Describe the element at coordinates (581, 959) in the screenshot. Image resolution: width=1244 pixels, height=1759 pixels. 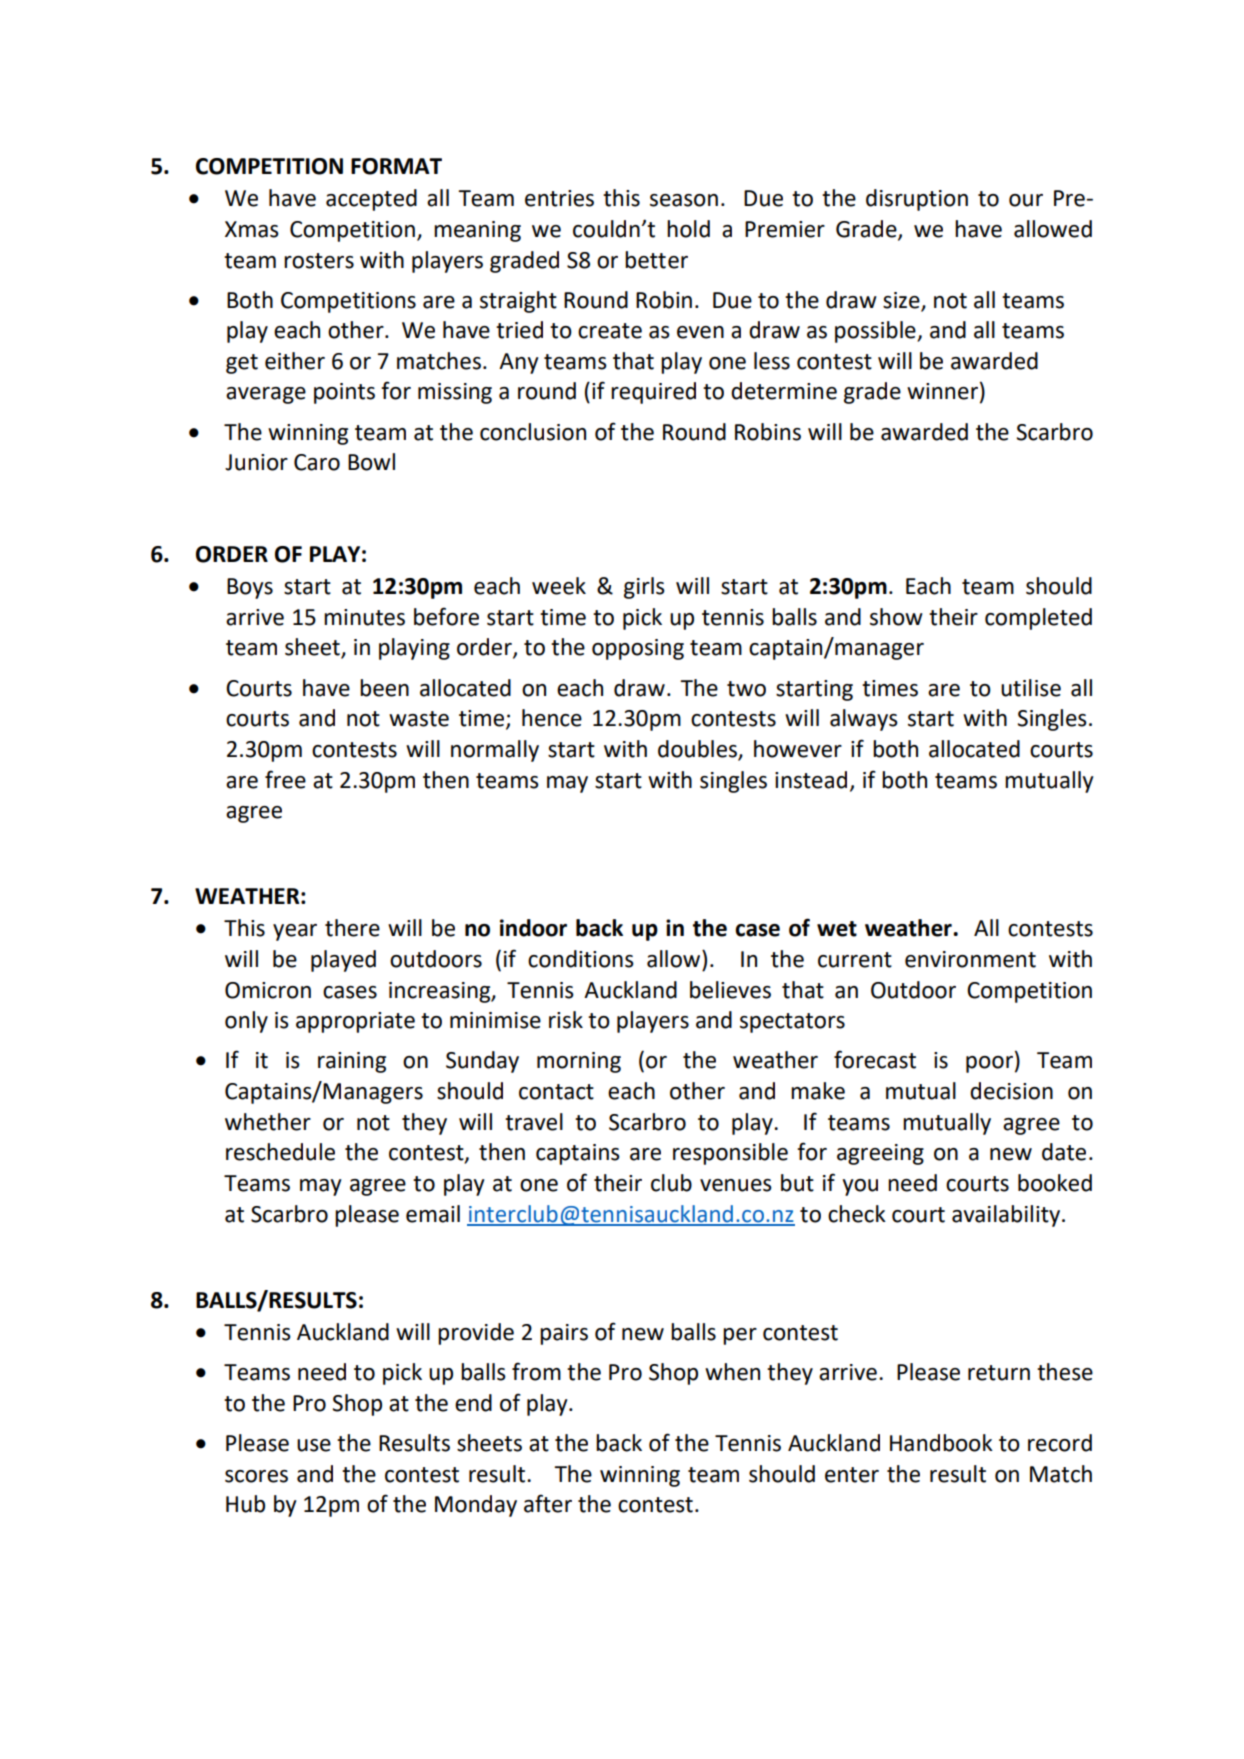
I see `conditions` at that location.
